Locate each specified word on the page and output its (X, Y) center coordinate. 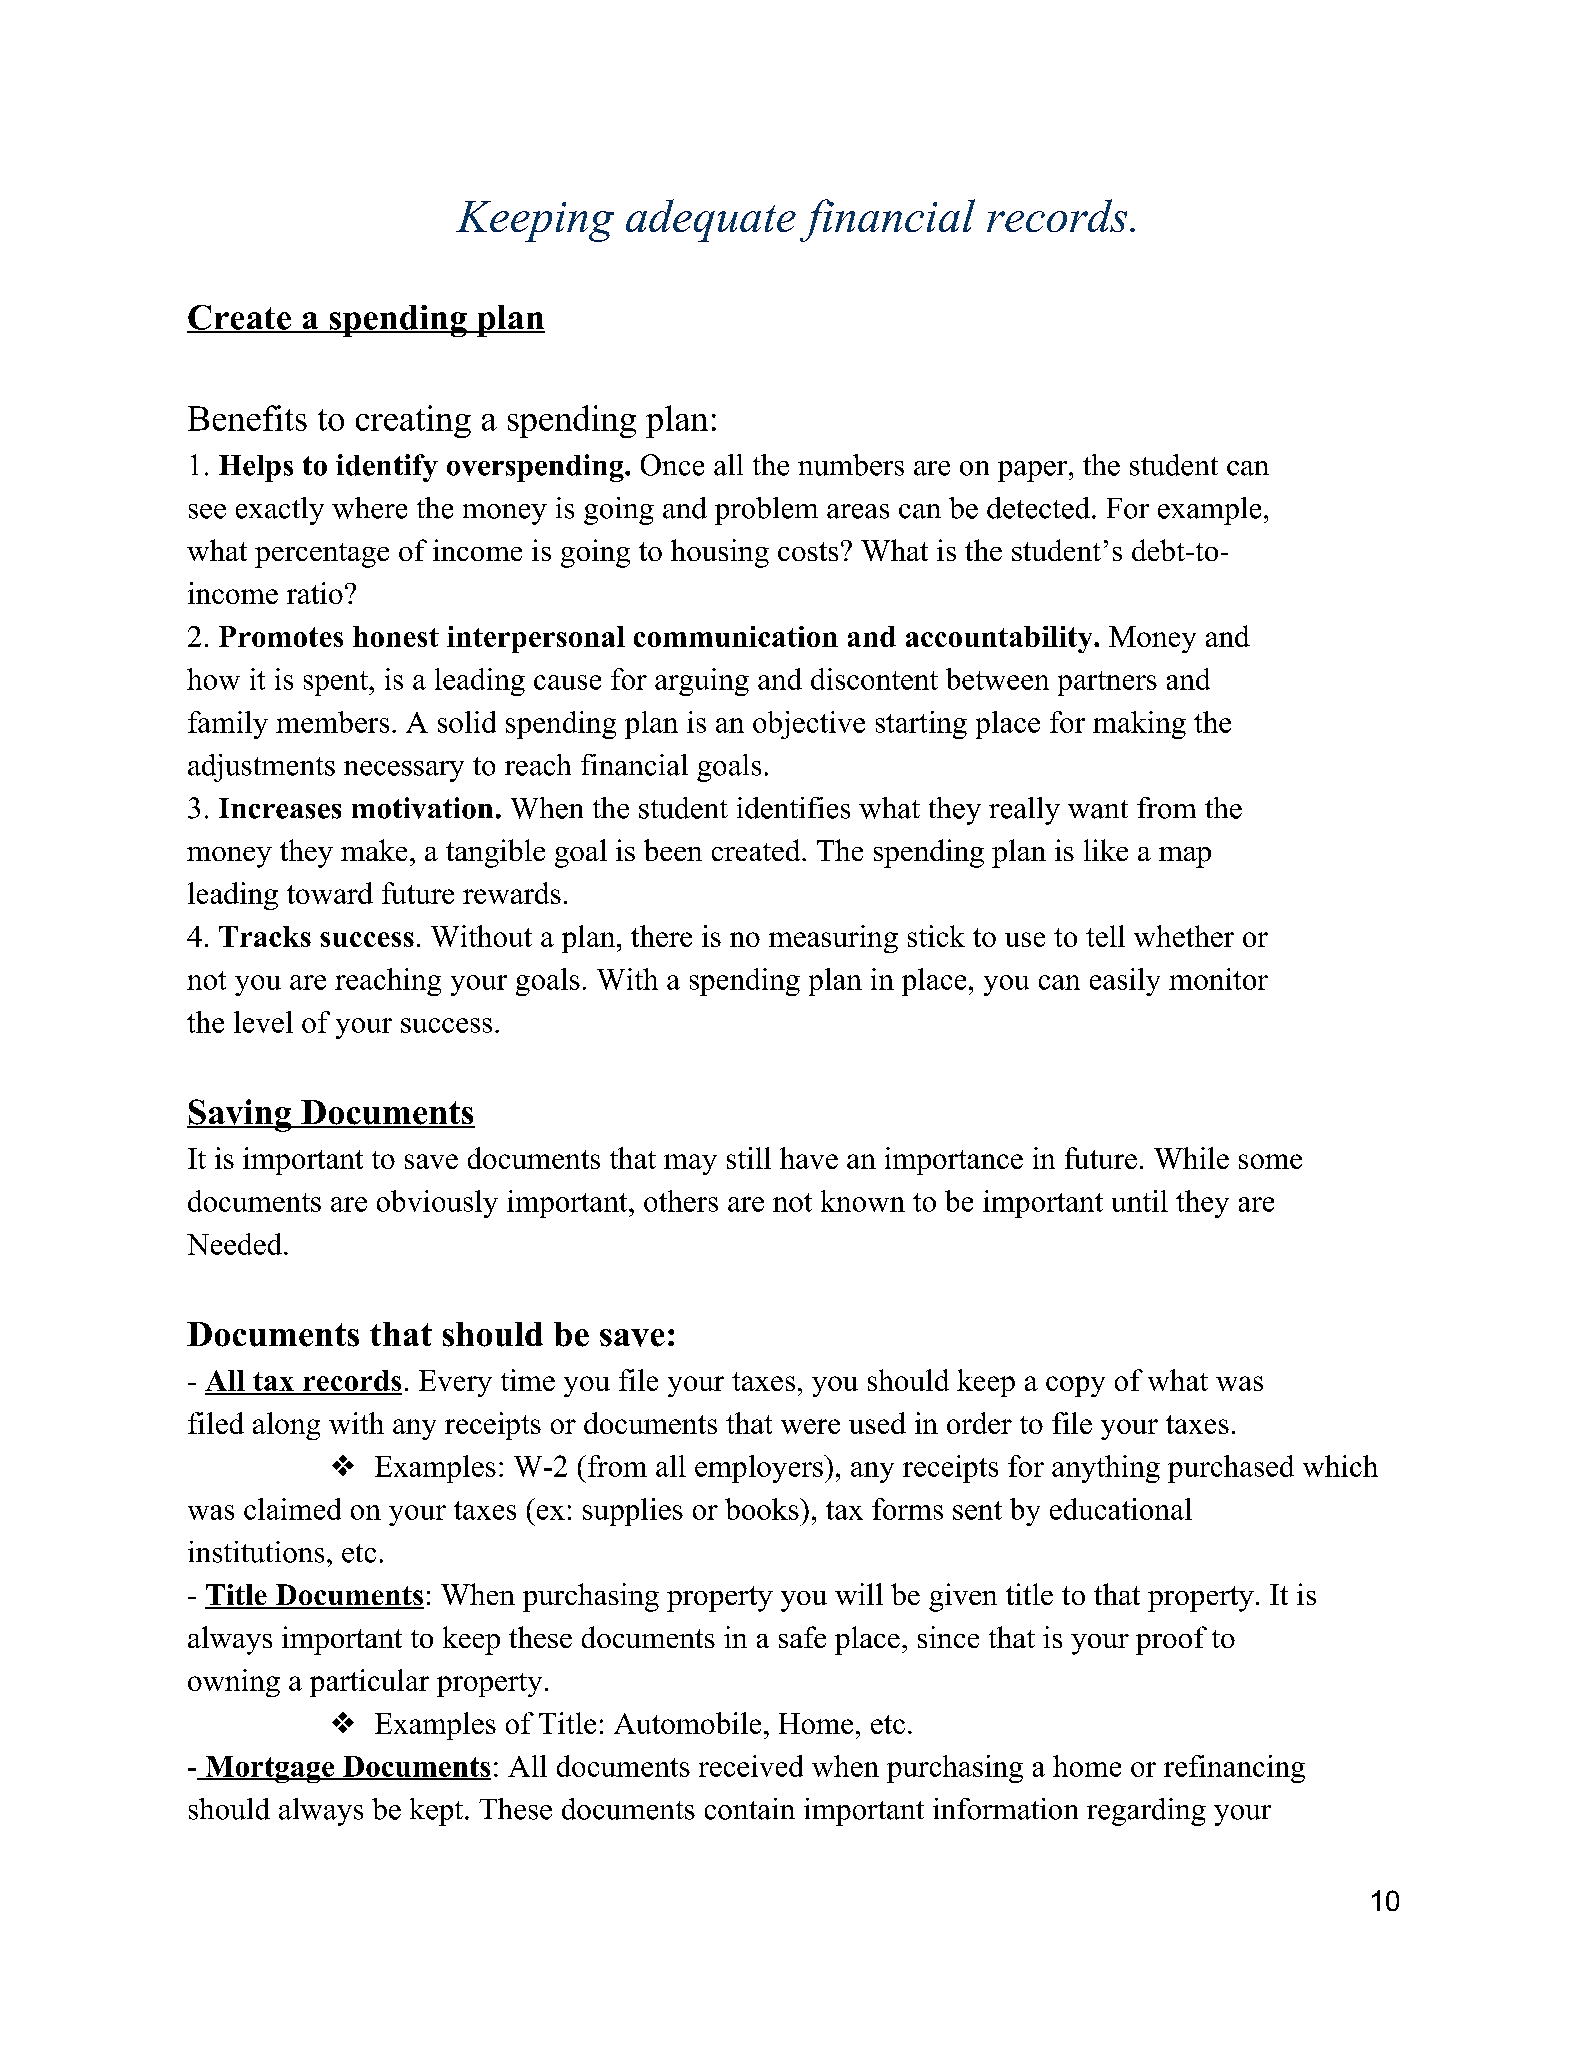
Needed (236, 1244)
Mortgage (270, 1769)
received (751, 1766)
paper (1034, 471)
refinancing (1234, 1769)
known (863, 1201)
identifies (793, 808)
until (1140, 1201)
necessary (404, 771)
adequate (711, 220)
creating (413, 421)
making (1139, 725)
